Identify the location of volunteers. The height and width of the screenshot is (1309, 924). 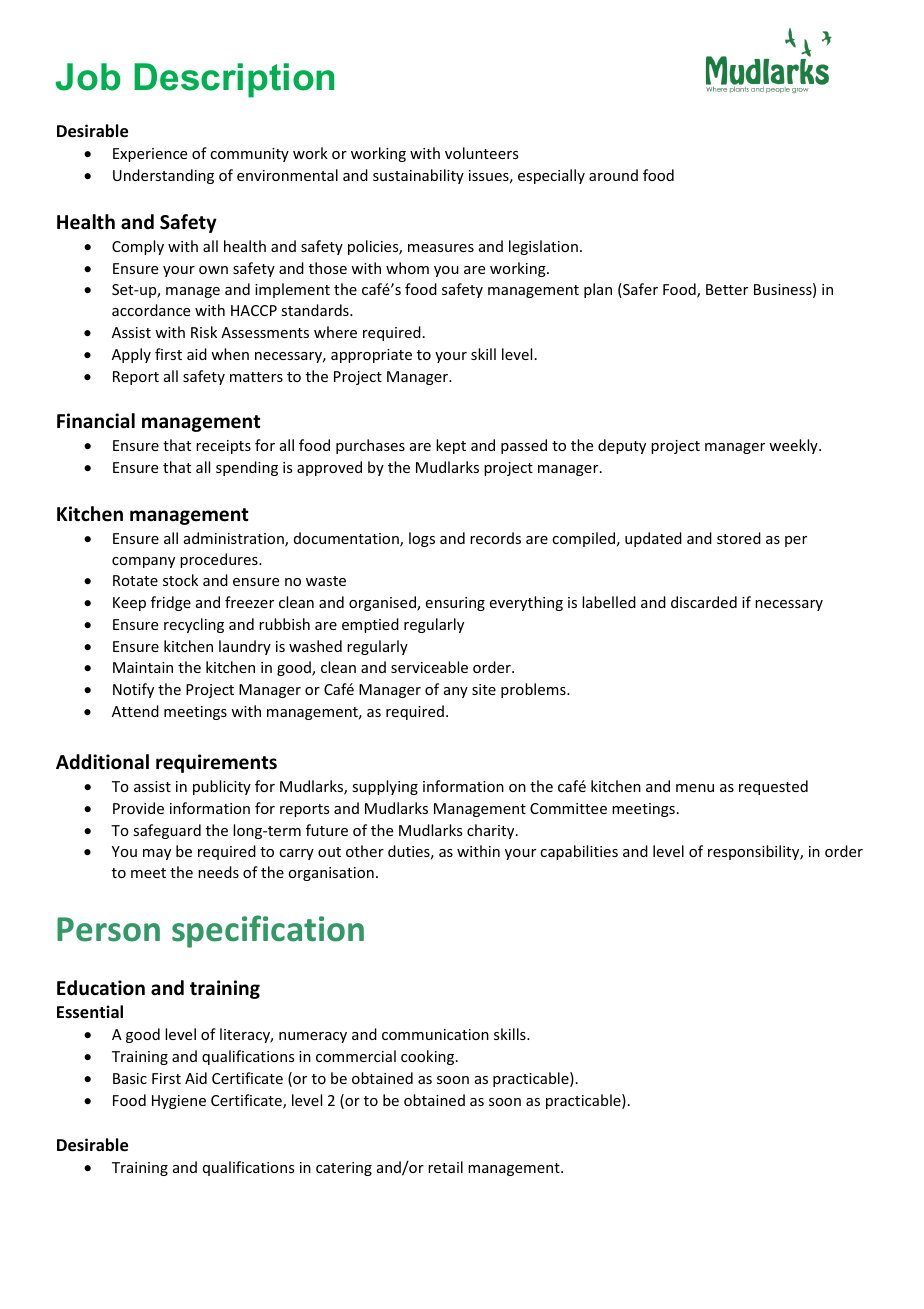
(481, 153).
